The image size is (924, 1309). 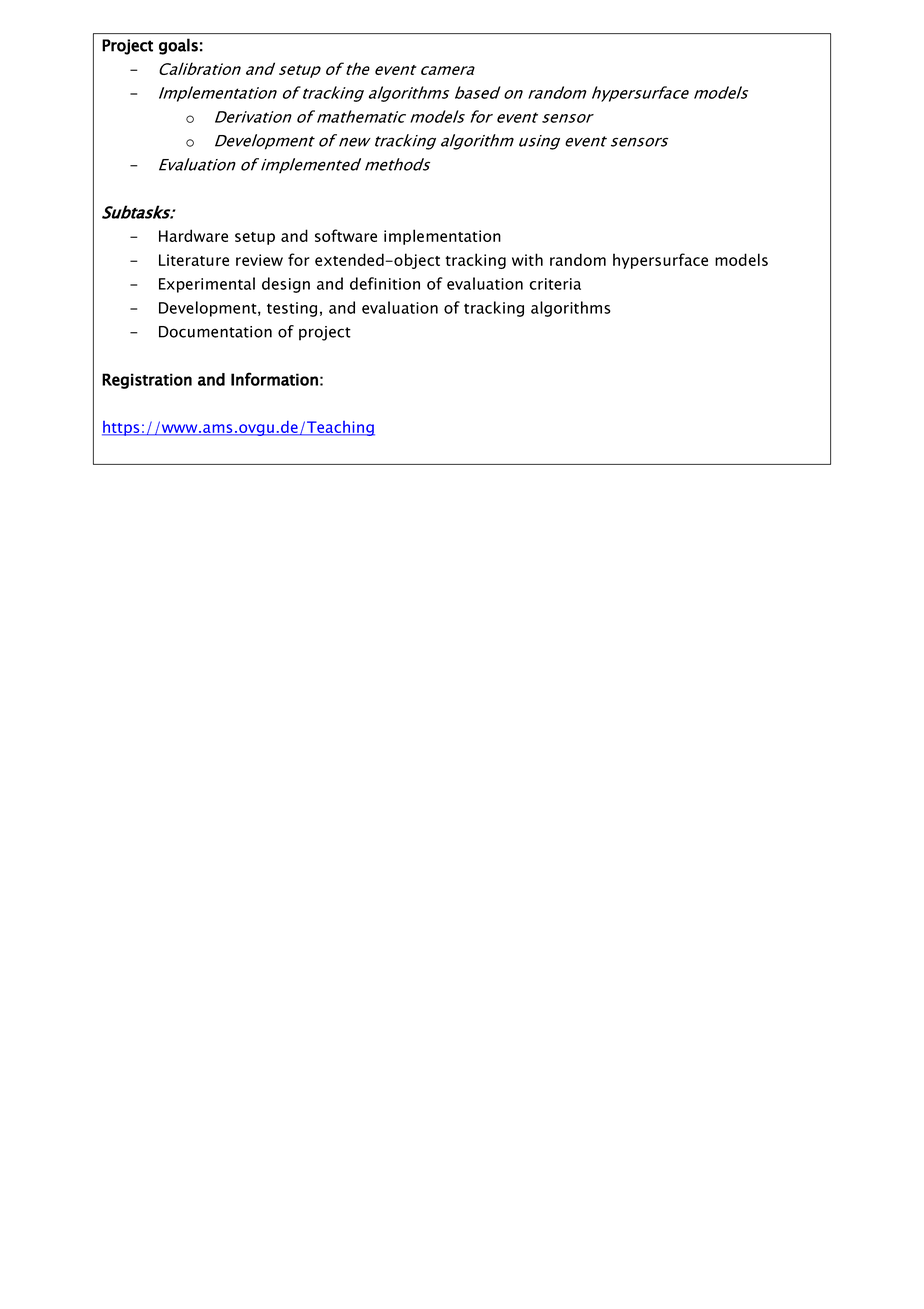 I want to click on goals, so click(x=178, y=46).
